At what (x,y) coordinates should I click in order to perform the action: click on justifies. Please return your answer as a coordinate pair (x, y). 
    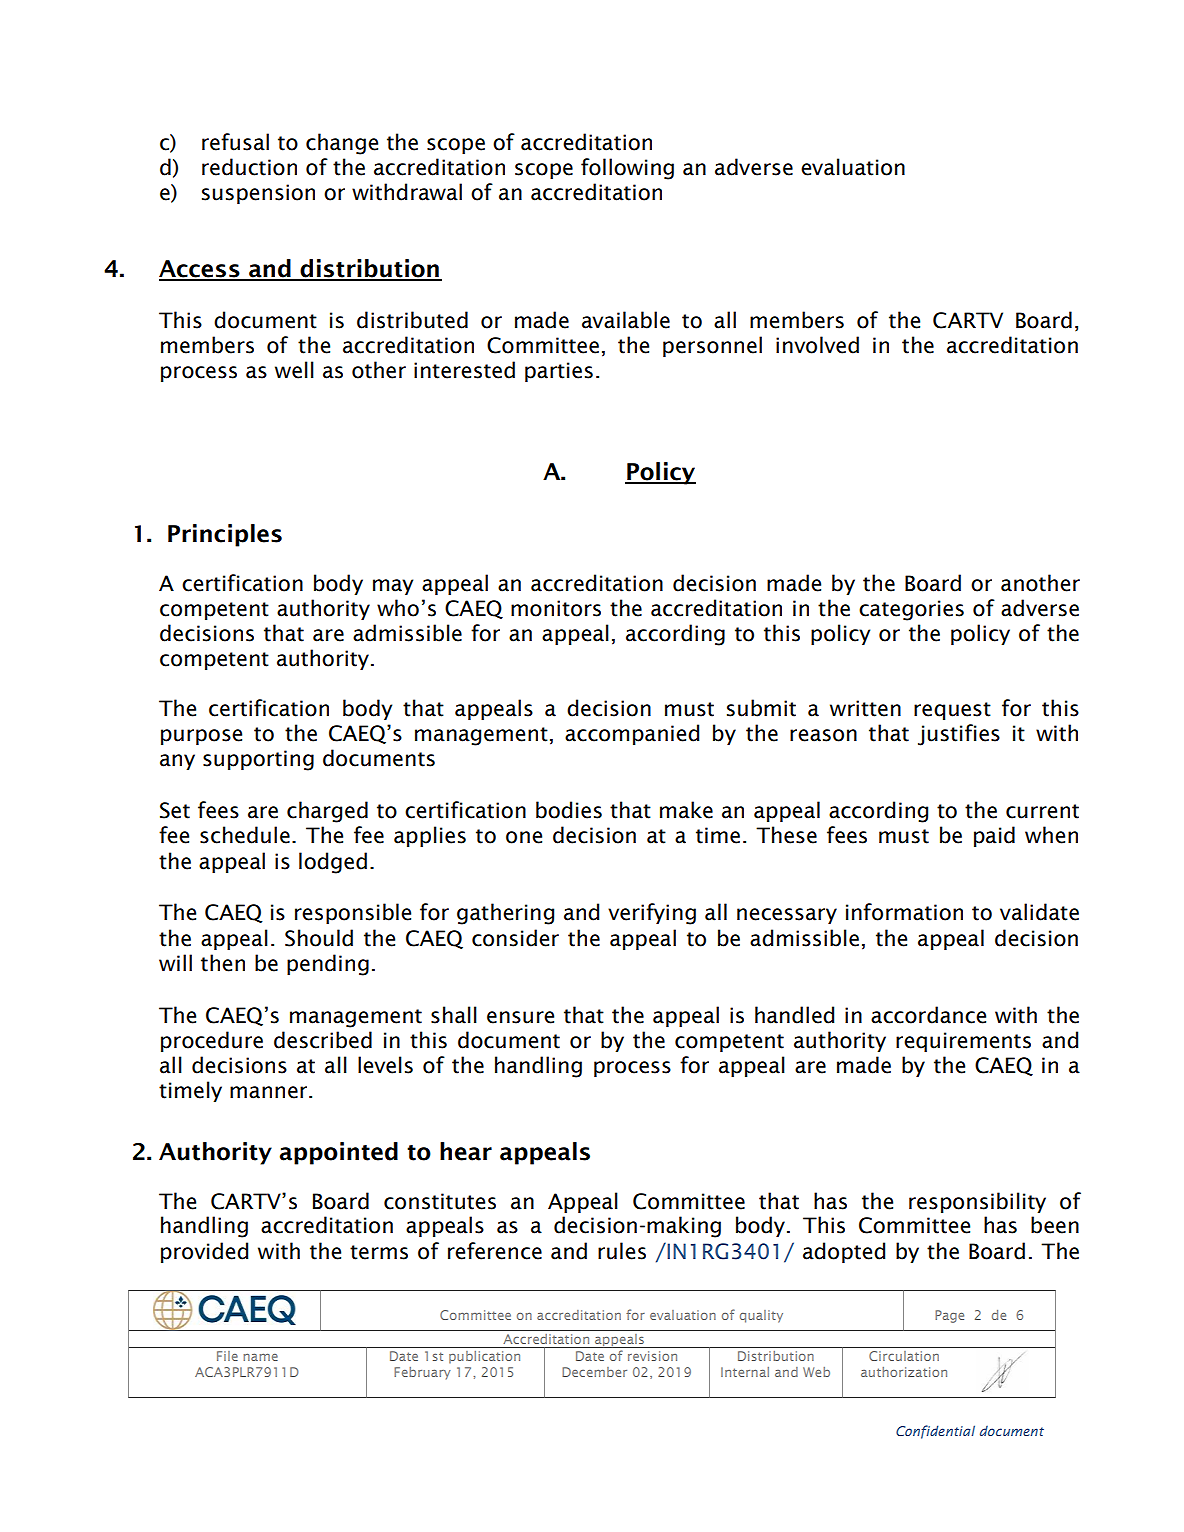
    Looking at the image, I should click on (959, 735).
